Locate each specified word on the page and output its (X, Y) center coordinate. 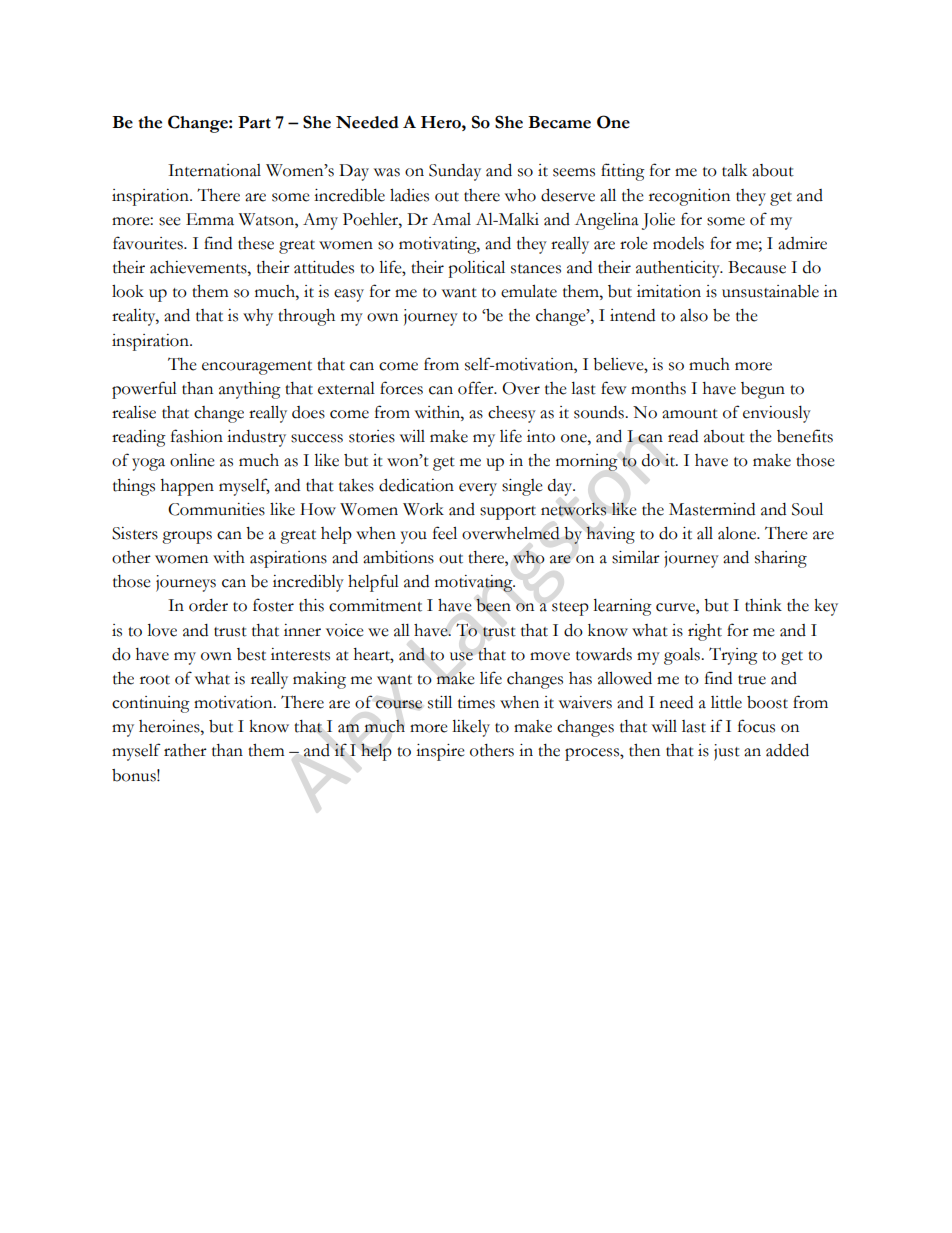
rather (185, 750)
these (256, 243)
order (208, 605)
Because (757, 267)
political (476, 269)
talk (734, 170)
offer (477, 388)
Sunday (455, 172)
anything (250, 390)
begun (763, 390)
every (478, 489)
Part (254, 122)
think (763, 605)
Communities (216, 509)
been (493, 605)
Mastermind (712, 509)
